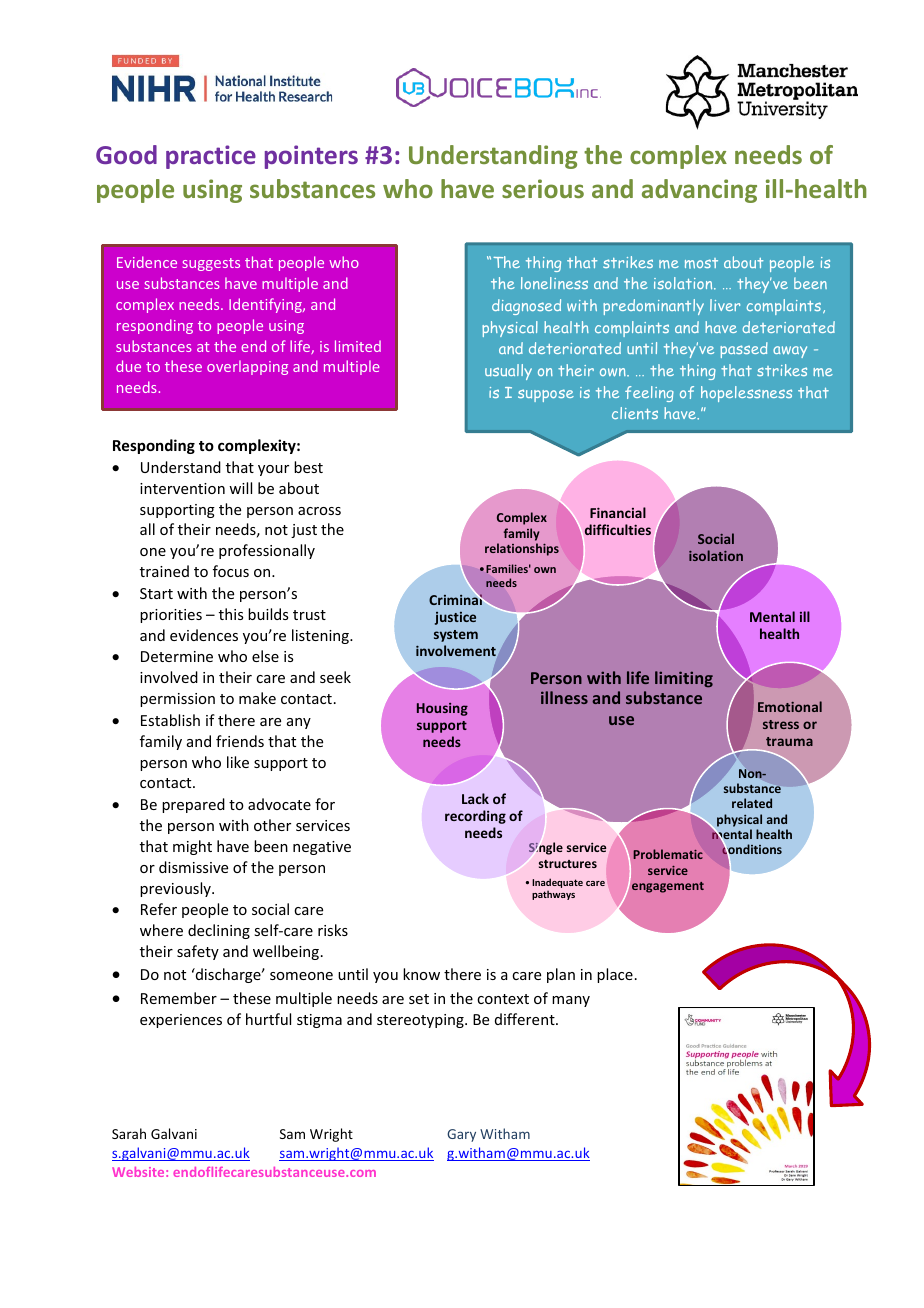 The width and height of the screenshot is (924, 1308). What do you see at coordinates (543, 188) in the screenshot?
I see `serious` at bounding box center [543, 188].
